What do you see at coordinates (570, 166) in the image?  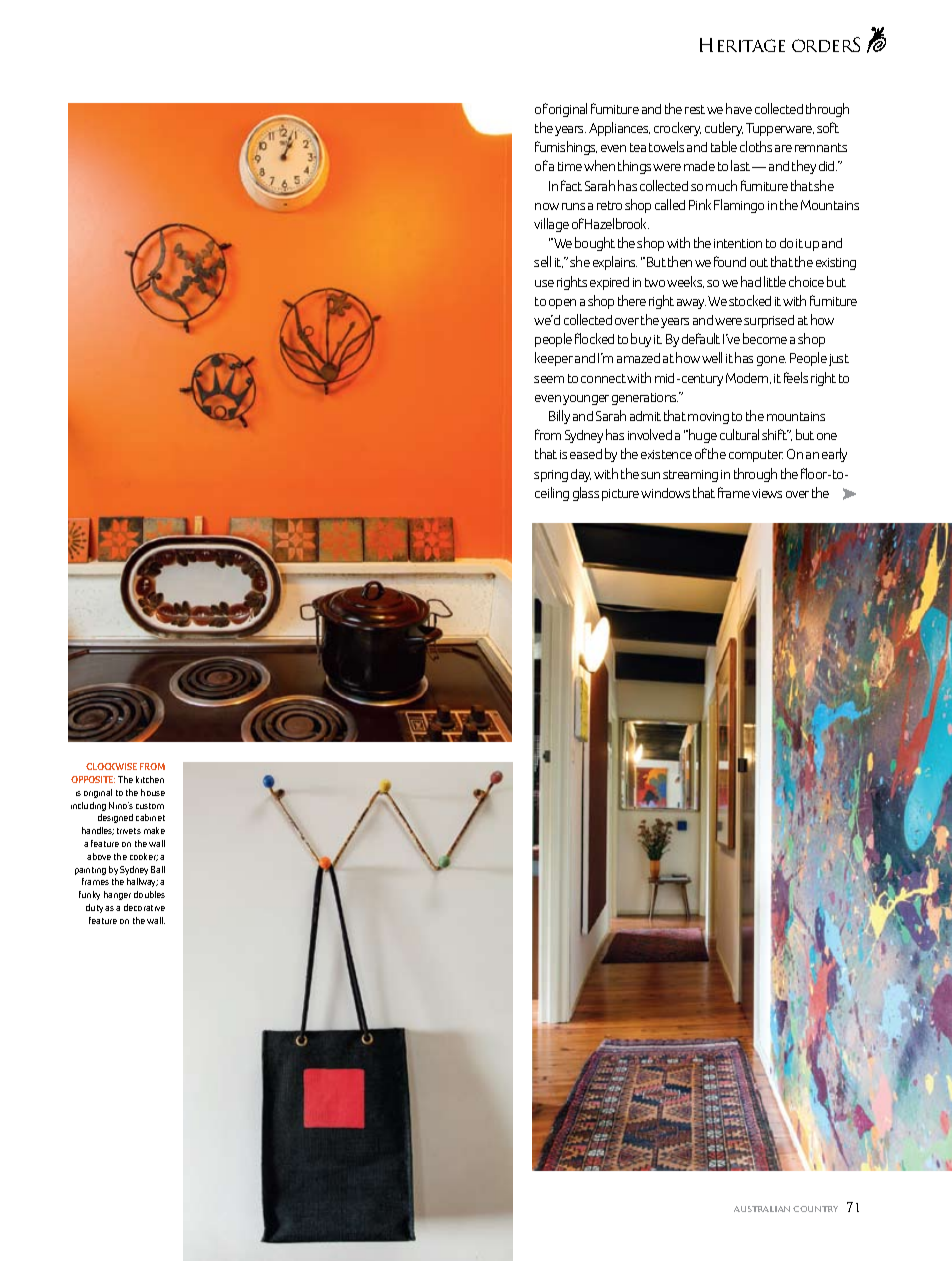 I see `time` at bounding box center [570, 166].
